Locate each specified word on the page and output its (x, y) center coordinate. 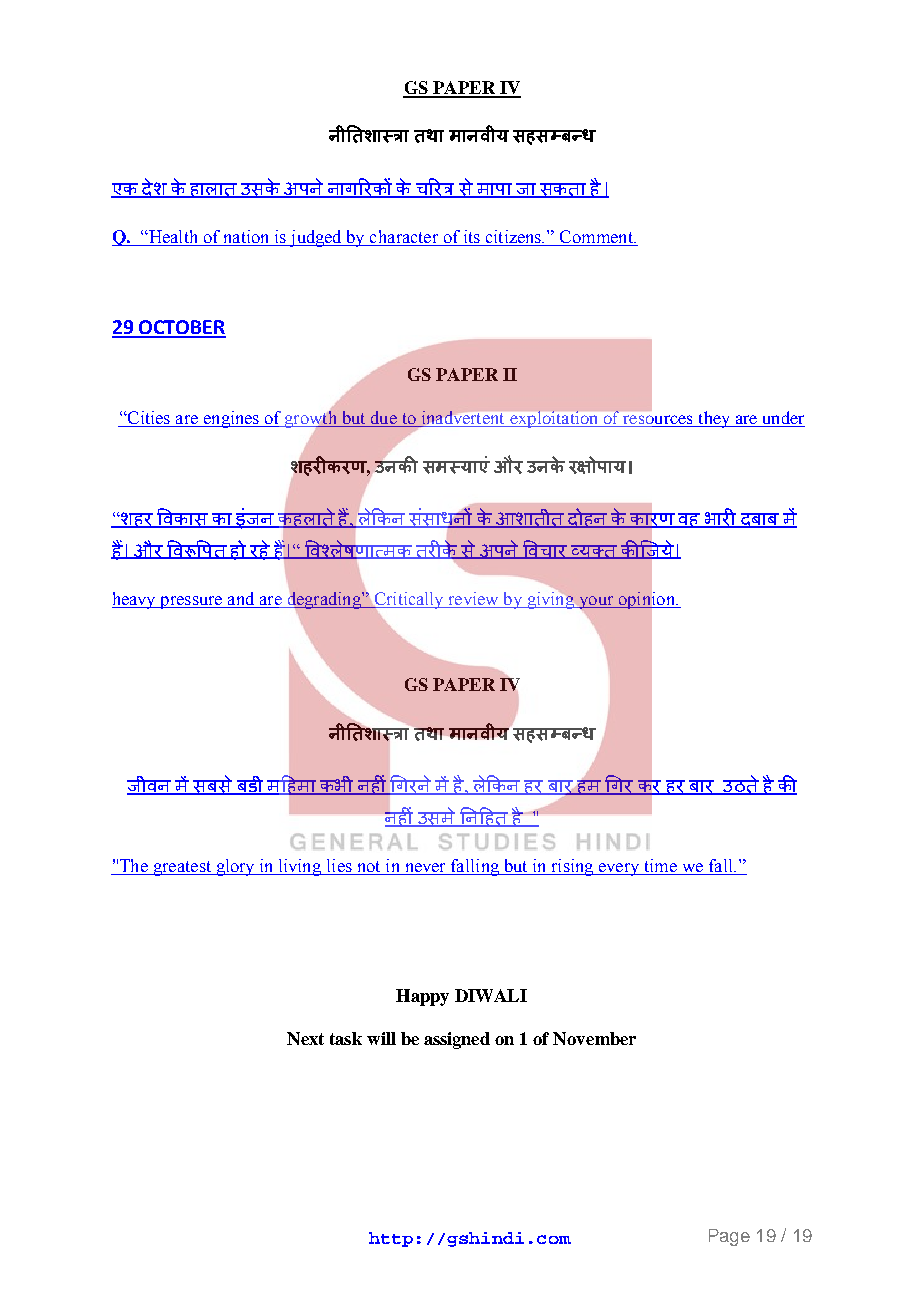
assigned (457, 1040)
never (425, 867)
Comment (596, 238)
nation (246, 238)
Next (305, 1038)
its (471, 238)
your (596, 603)
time (661, 865)
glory (235, 867)
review (473, 598)
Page (729, 1237)
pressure (191, 602)
